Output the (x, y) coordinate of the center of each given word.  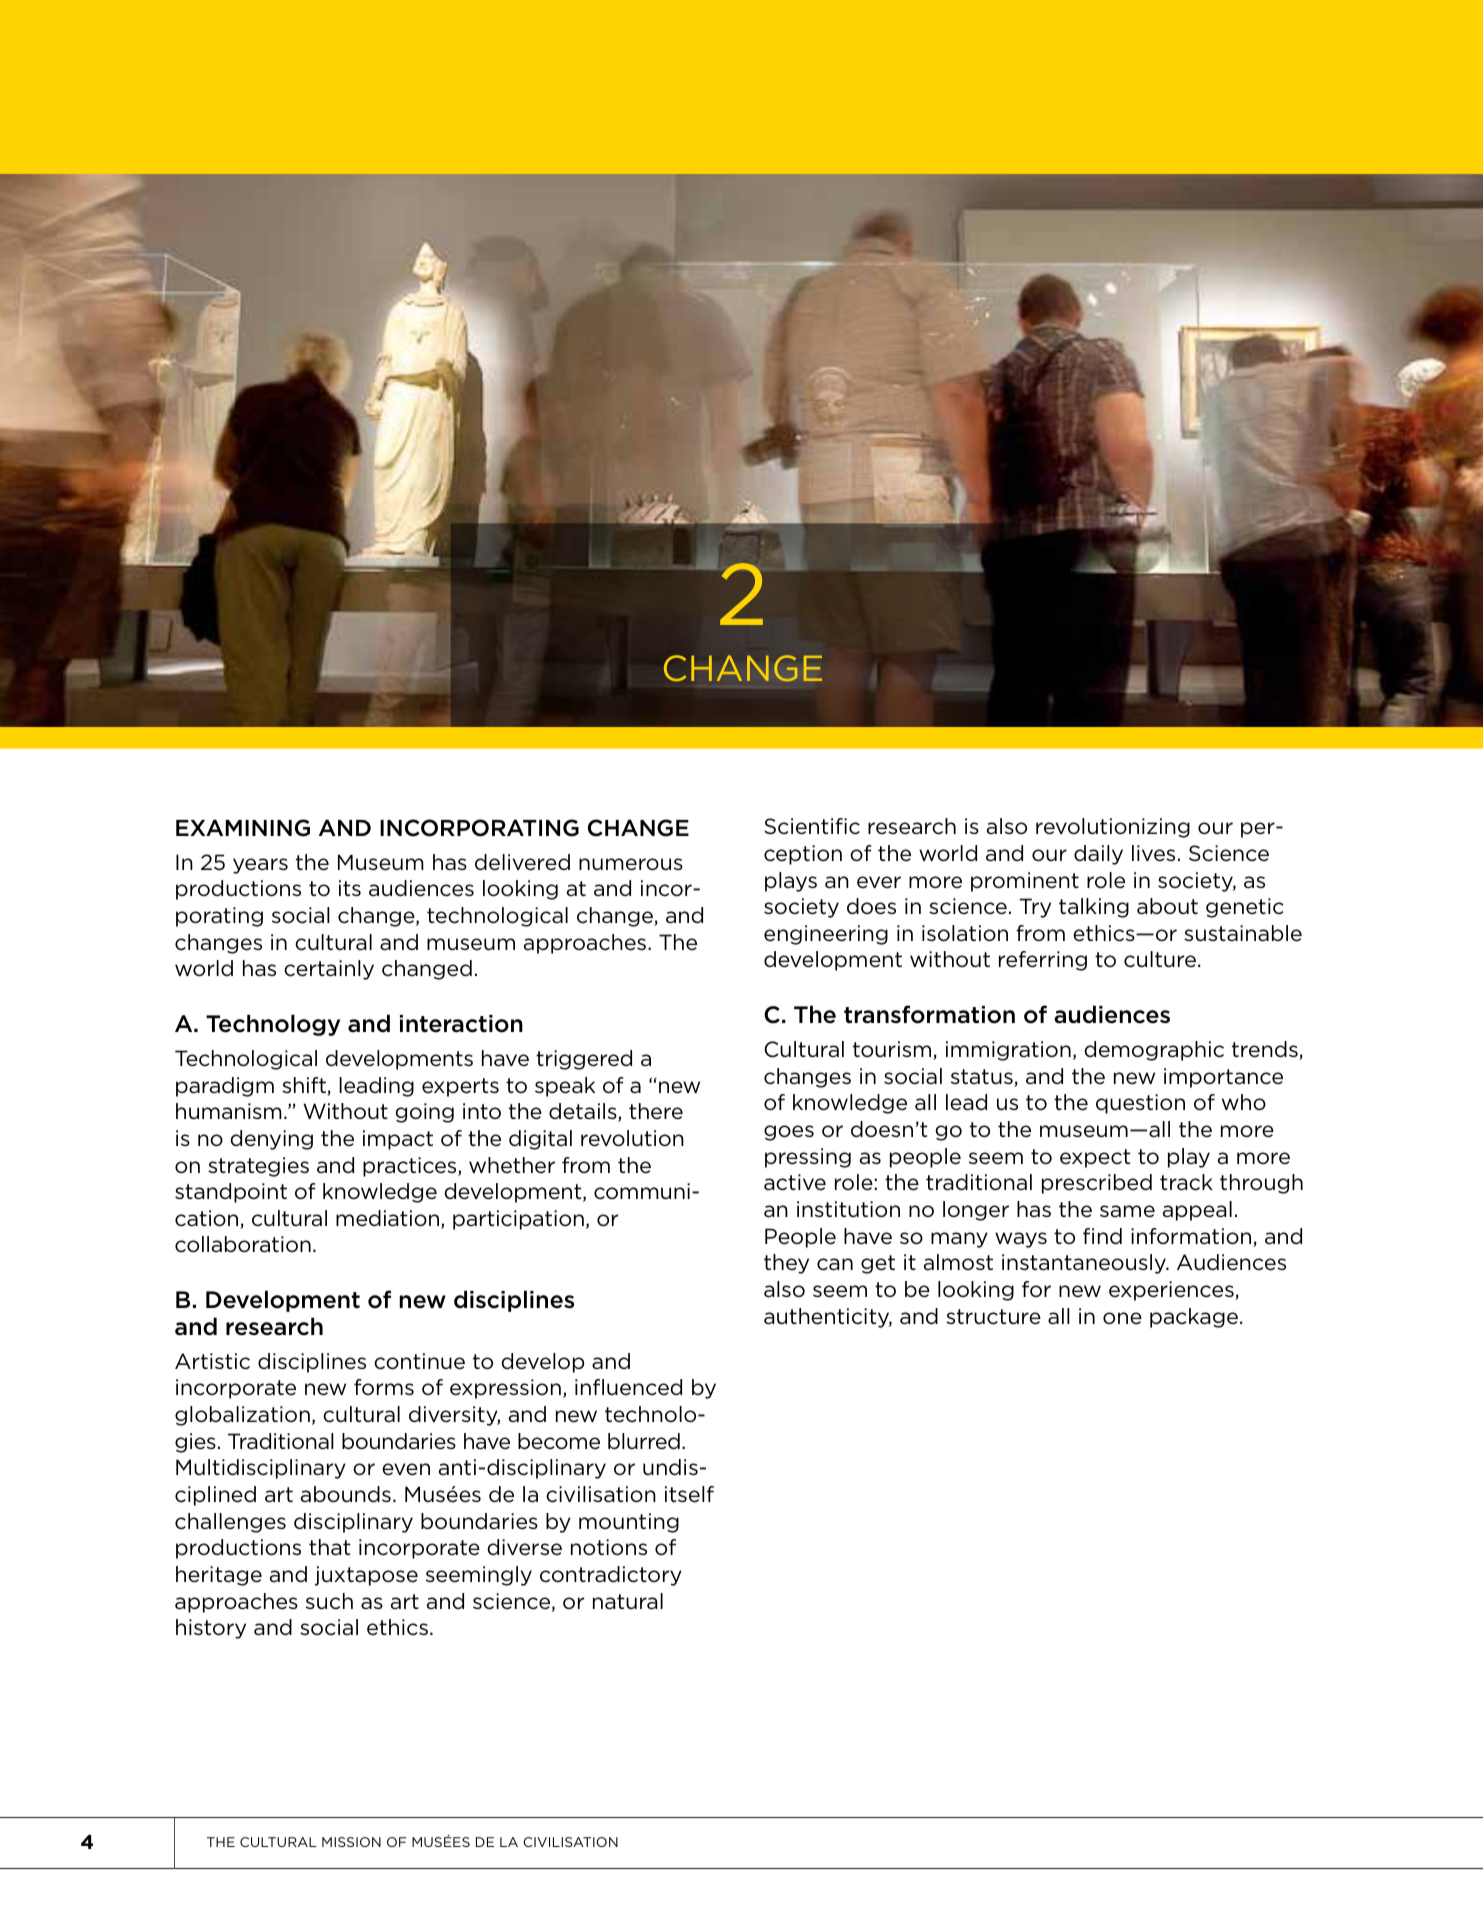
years (260, 866)
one (1122, 1318)
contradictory (611, 1576)
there (656, 1111)
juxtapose (366, 1576)
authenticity (828, 1318)
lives (1153, 853)
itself (689, 1494)
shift (305, 1086)
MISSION (351, 1842)
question (1140, 1104)
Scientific (812, 826)
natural (628, 1601)
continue (419, 1361)
